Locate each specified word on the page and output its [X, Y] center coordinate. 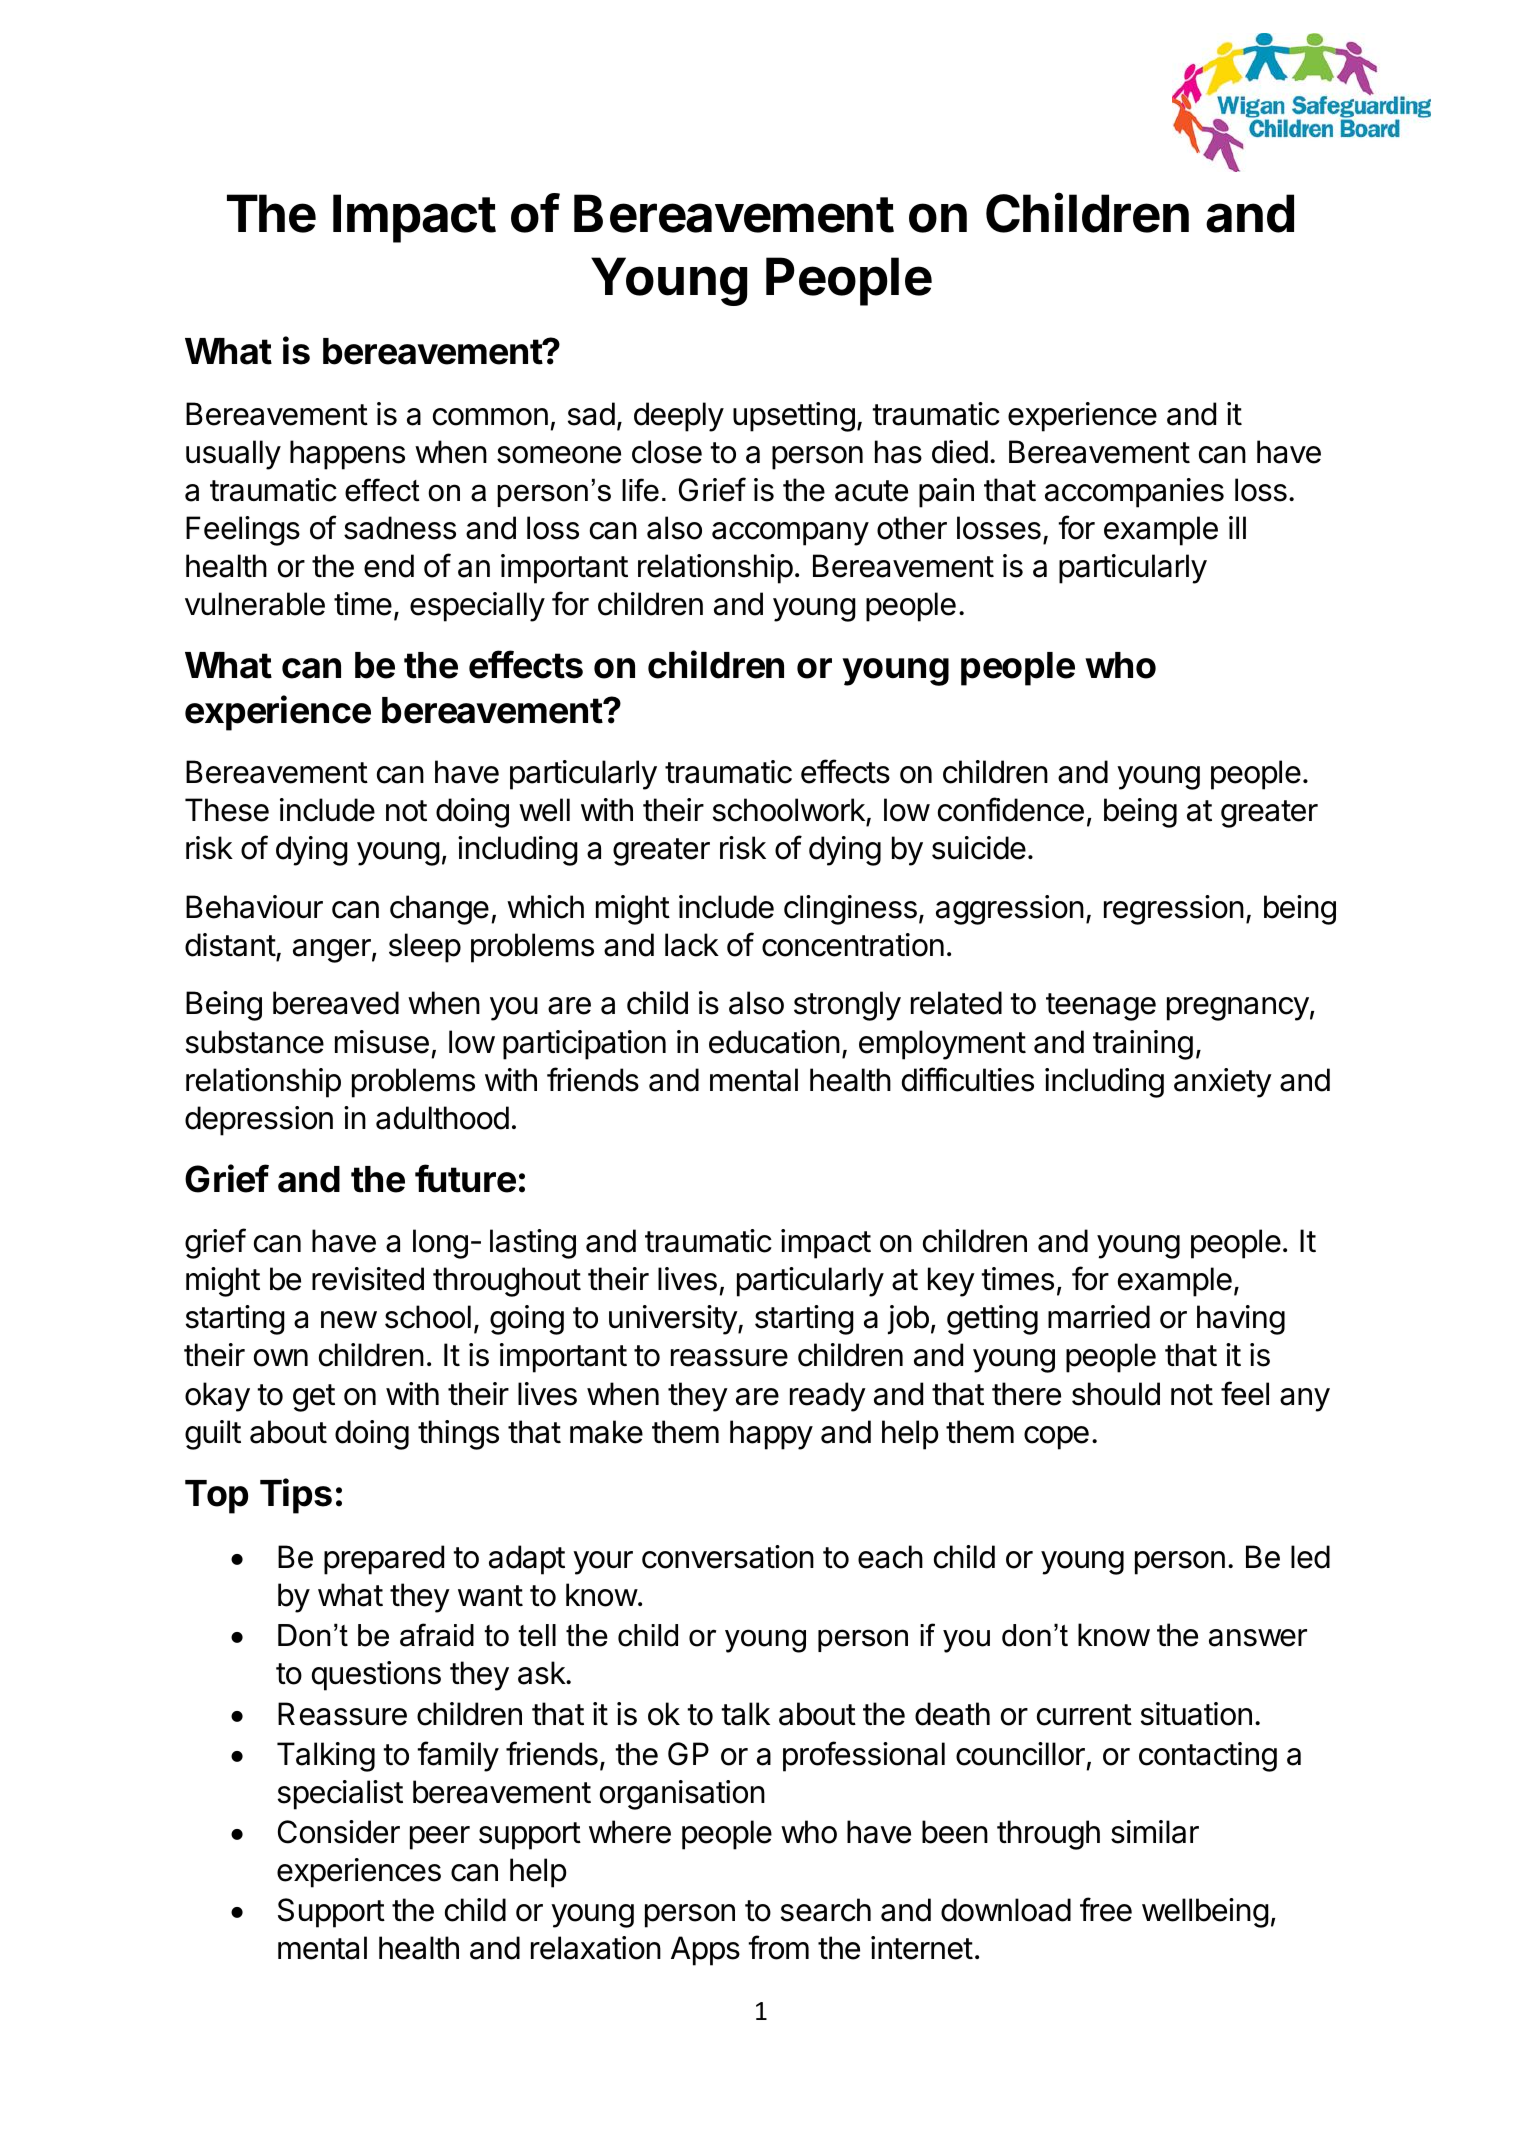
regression [1174, 910]
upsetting [794, 417]
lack [692, 945]
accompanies [1134, 493]
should [1116, 1394]
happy [771, 1435]
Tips [296, 1496]
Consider [339, 1832]
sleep [425, 948]
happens [347, 455]
